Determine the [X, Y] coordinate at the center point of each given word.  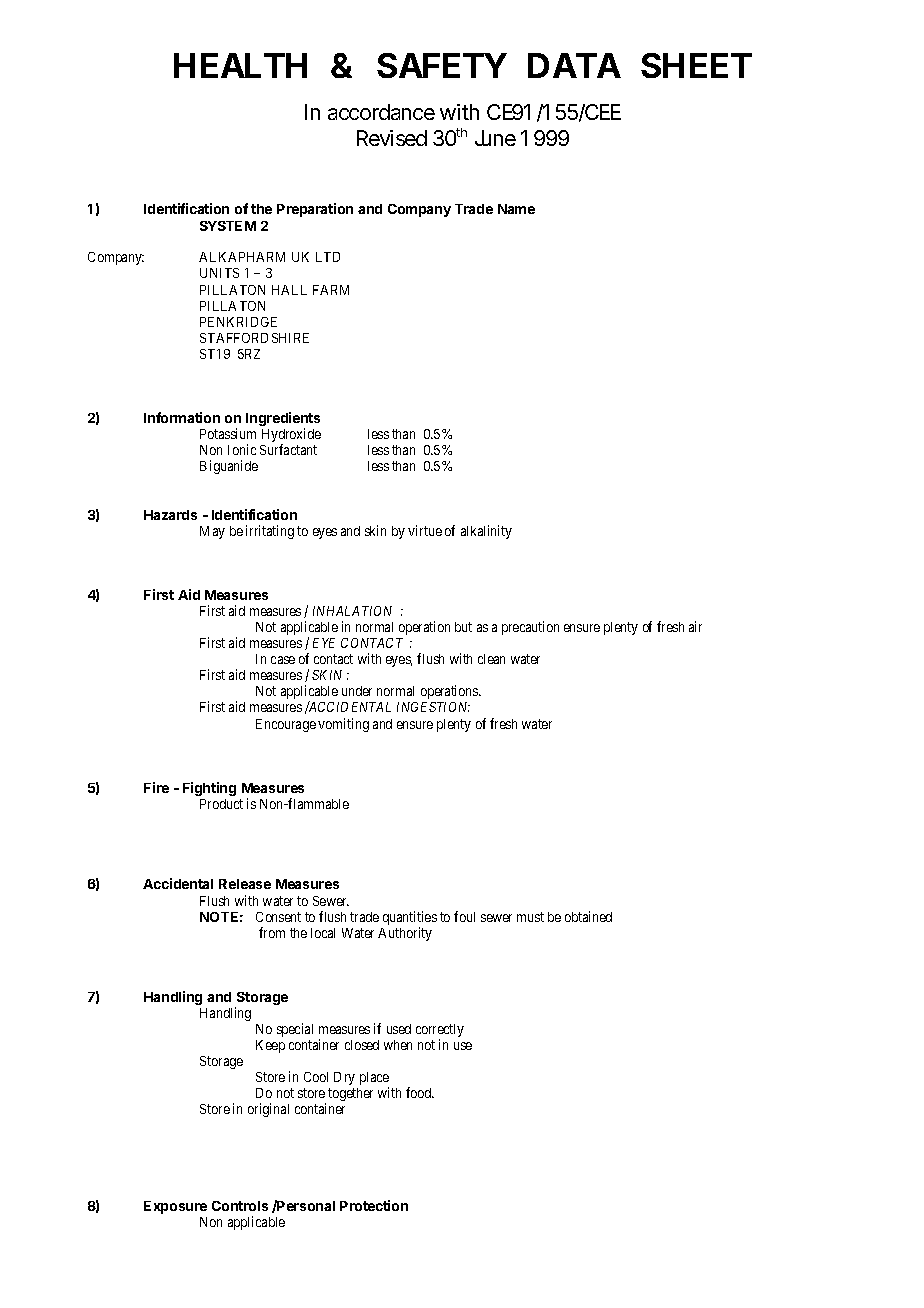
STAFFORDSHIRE [254, 338]
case [283, 660]
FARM [331, 290]
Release [245, 884]
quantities [410, 919]
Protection [374, 1205]
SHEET [695, 65]
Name [516, 209]
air [695, 626]
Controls [240, 1206]
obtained [588, 916]
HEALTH [240, 65]
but [463, 627]
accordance [381, 112]
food [420, 1092]
